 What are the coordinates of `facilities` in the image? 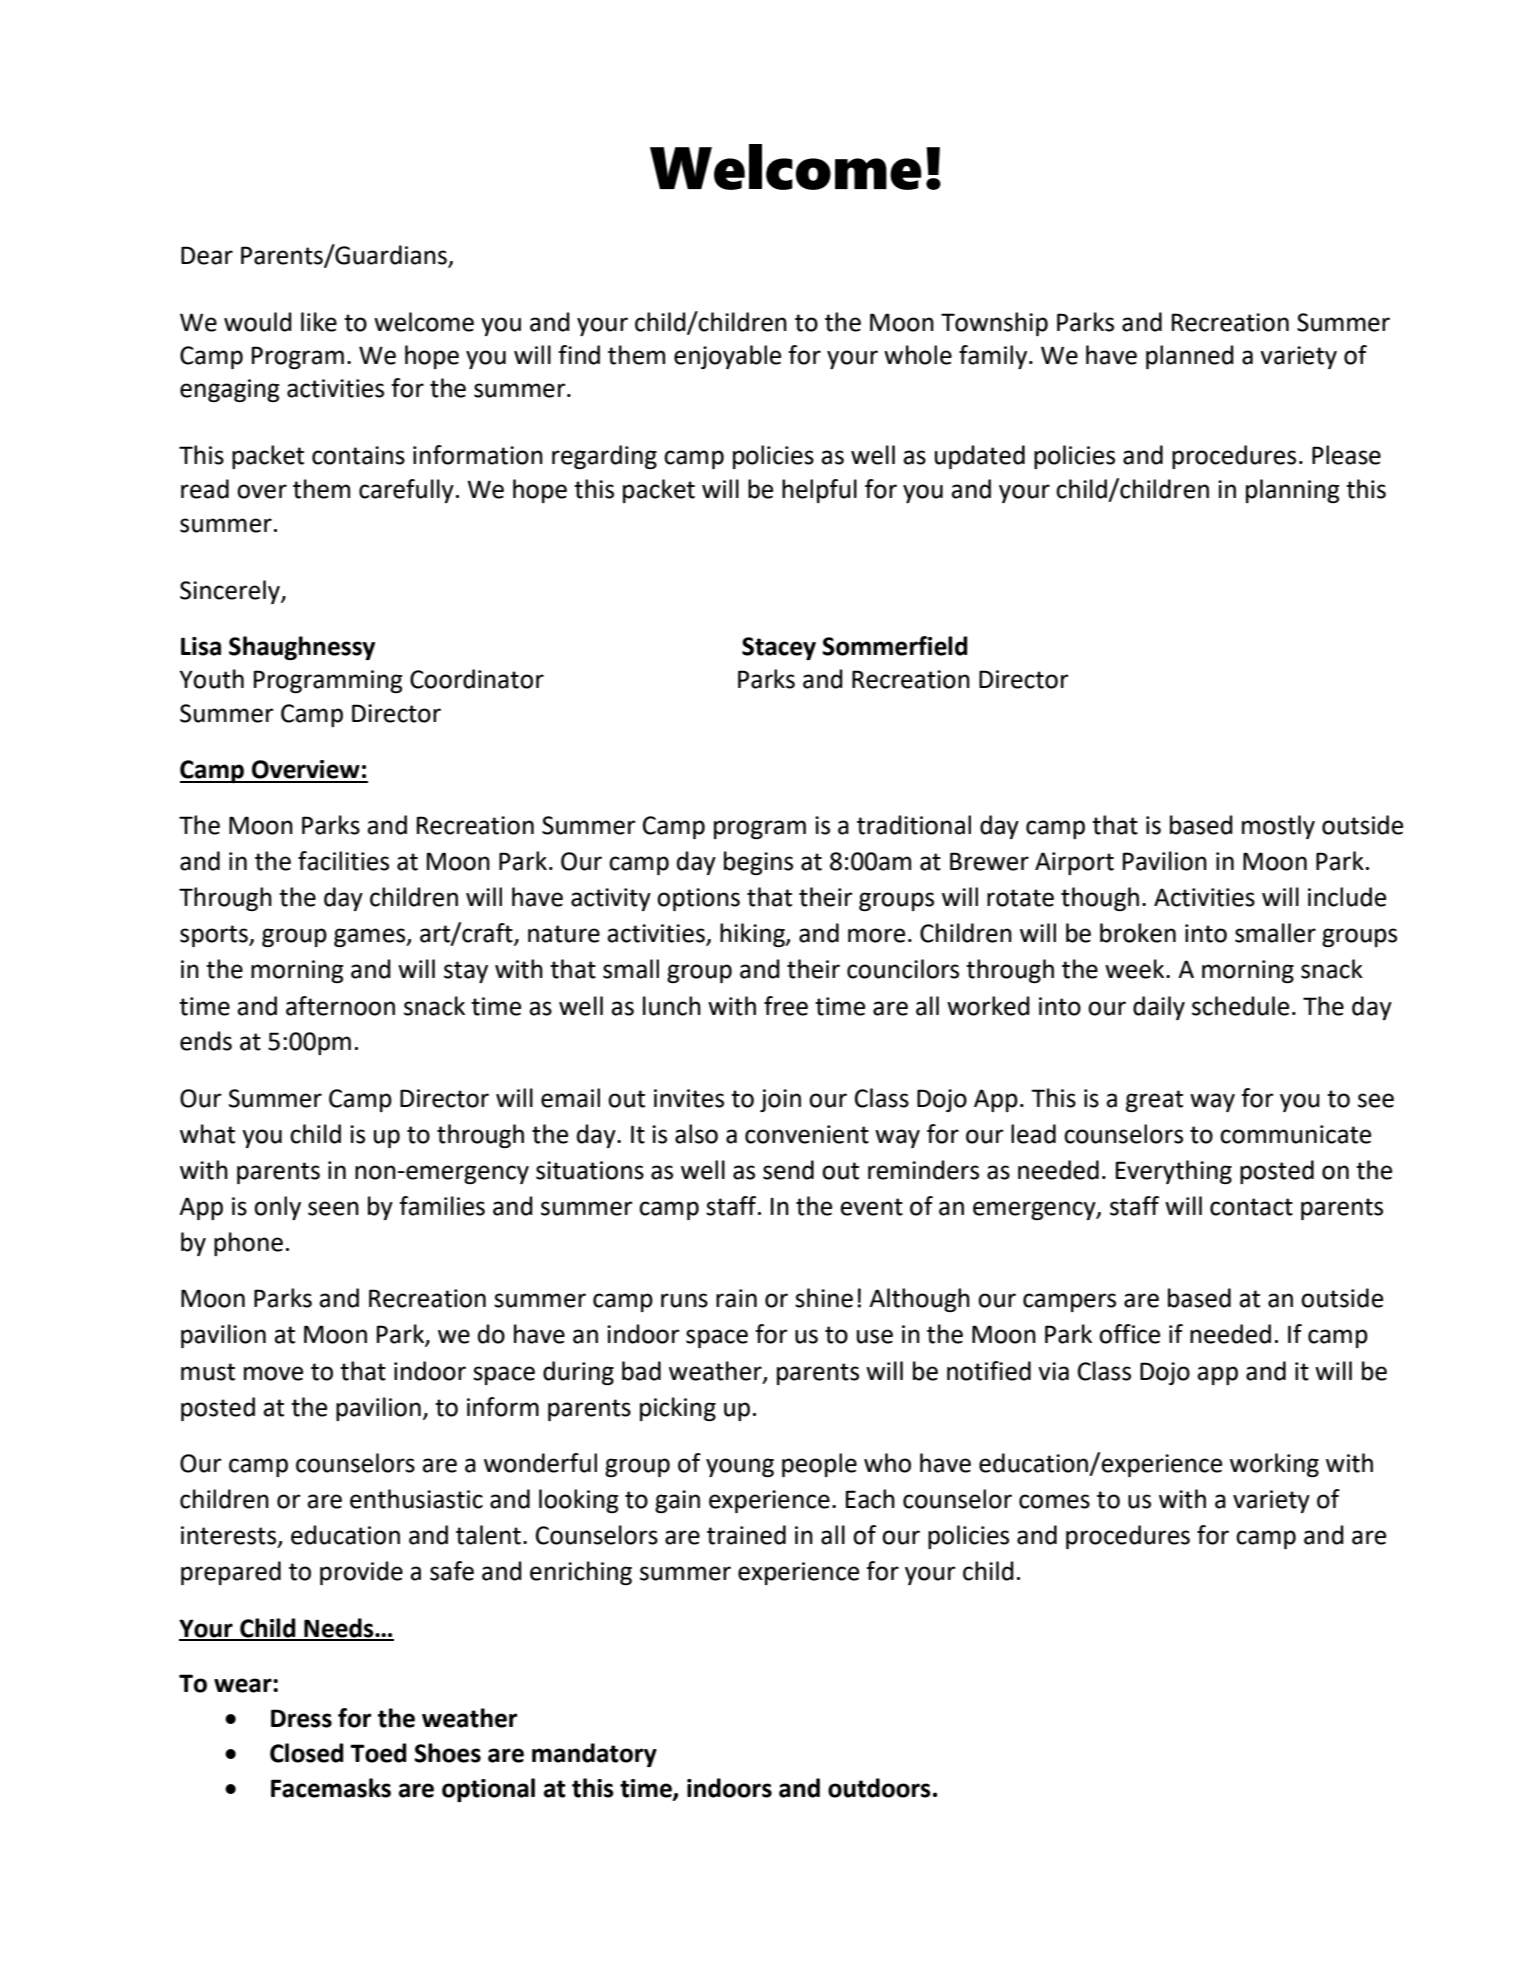 It's located at (343, 861).
